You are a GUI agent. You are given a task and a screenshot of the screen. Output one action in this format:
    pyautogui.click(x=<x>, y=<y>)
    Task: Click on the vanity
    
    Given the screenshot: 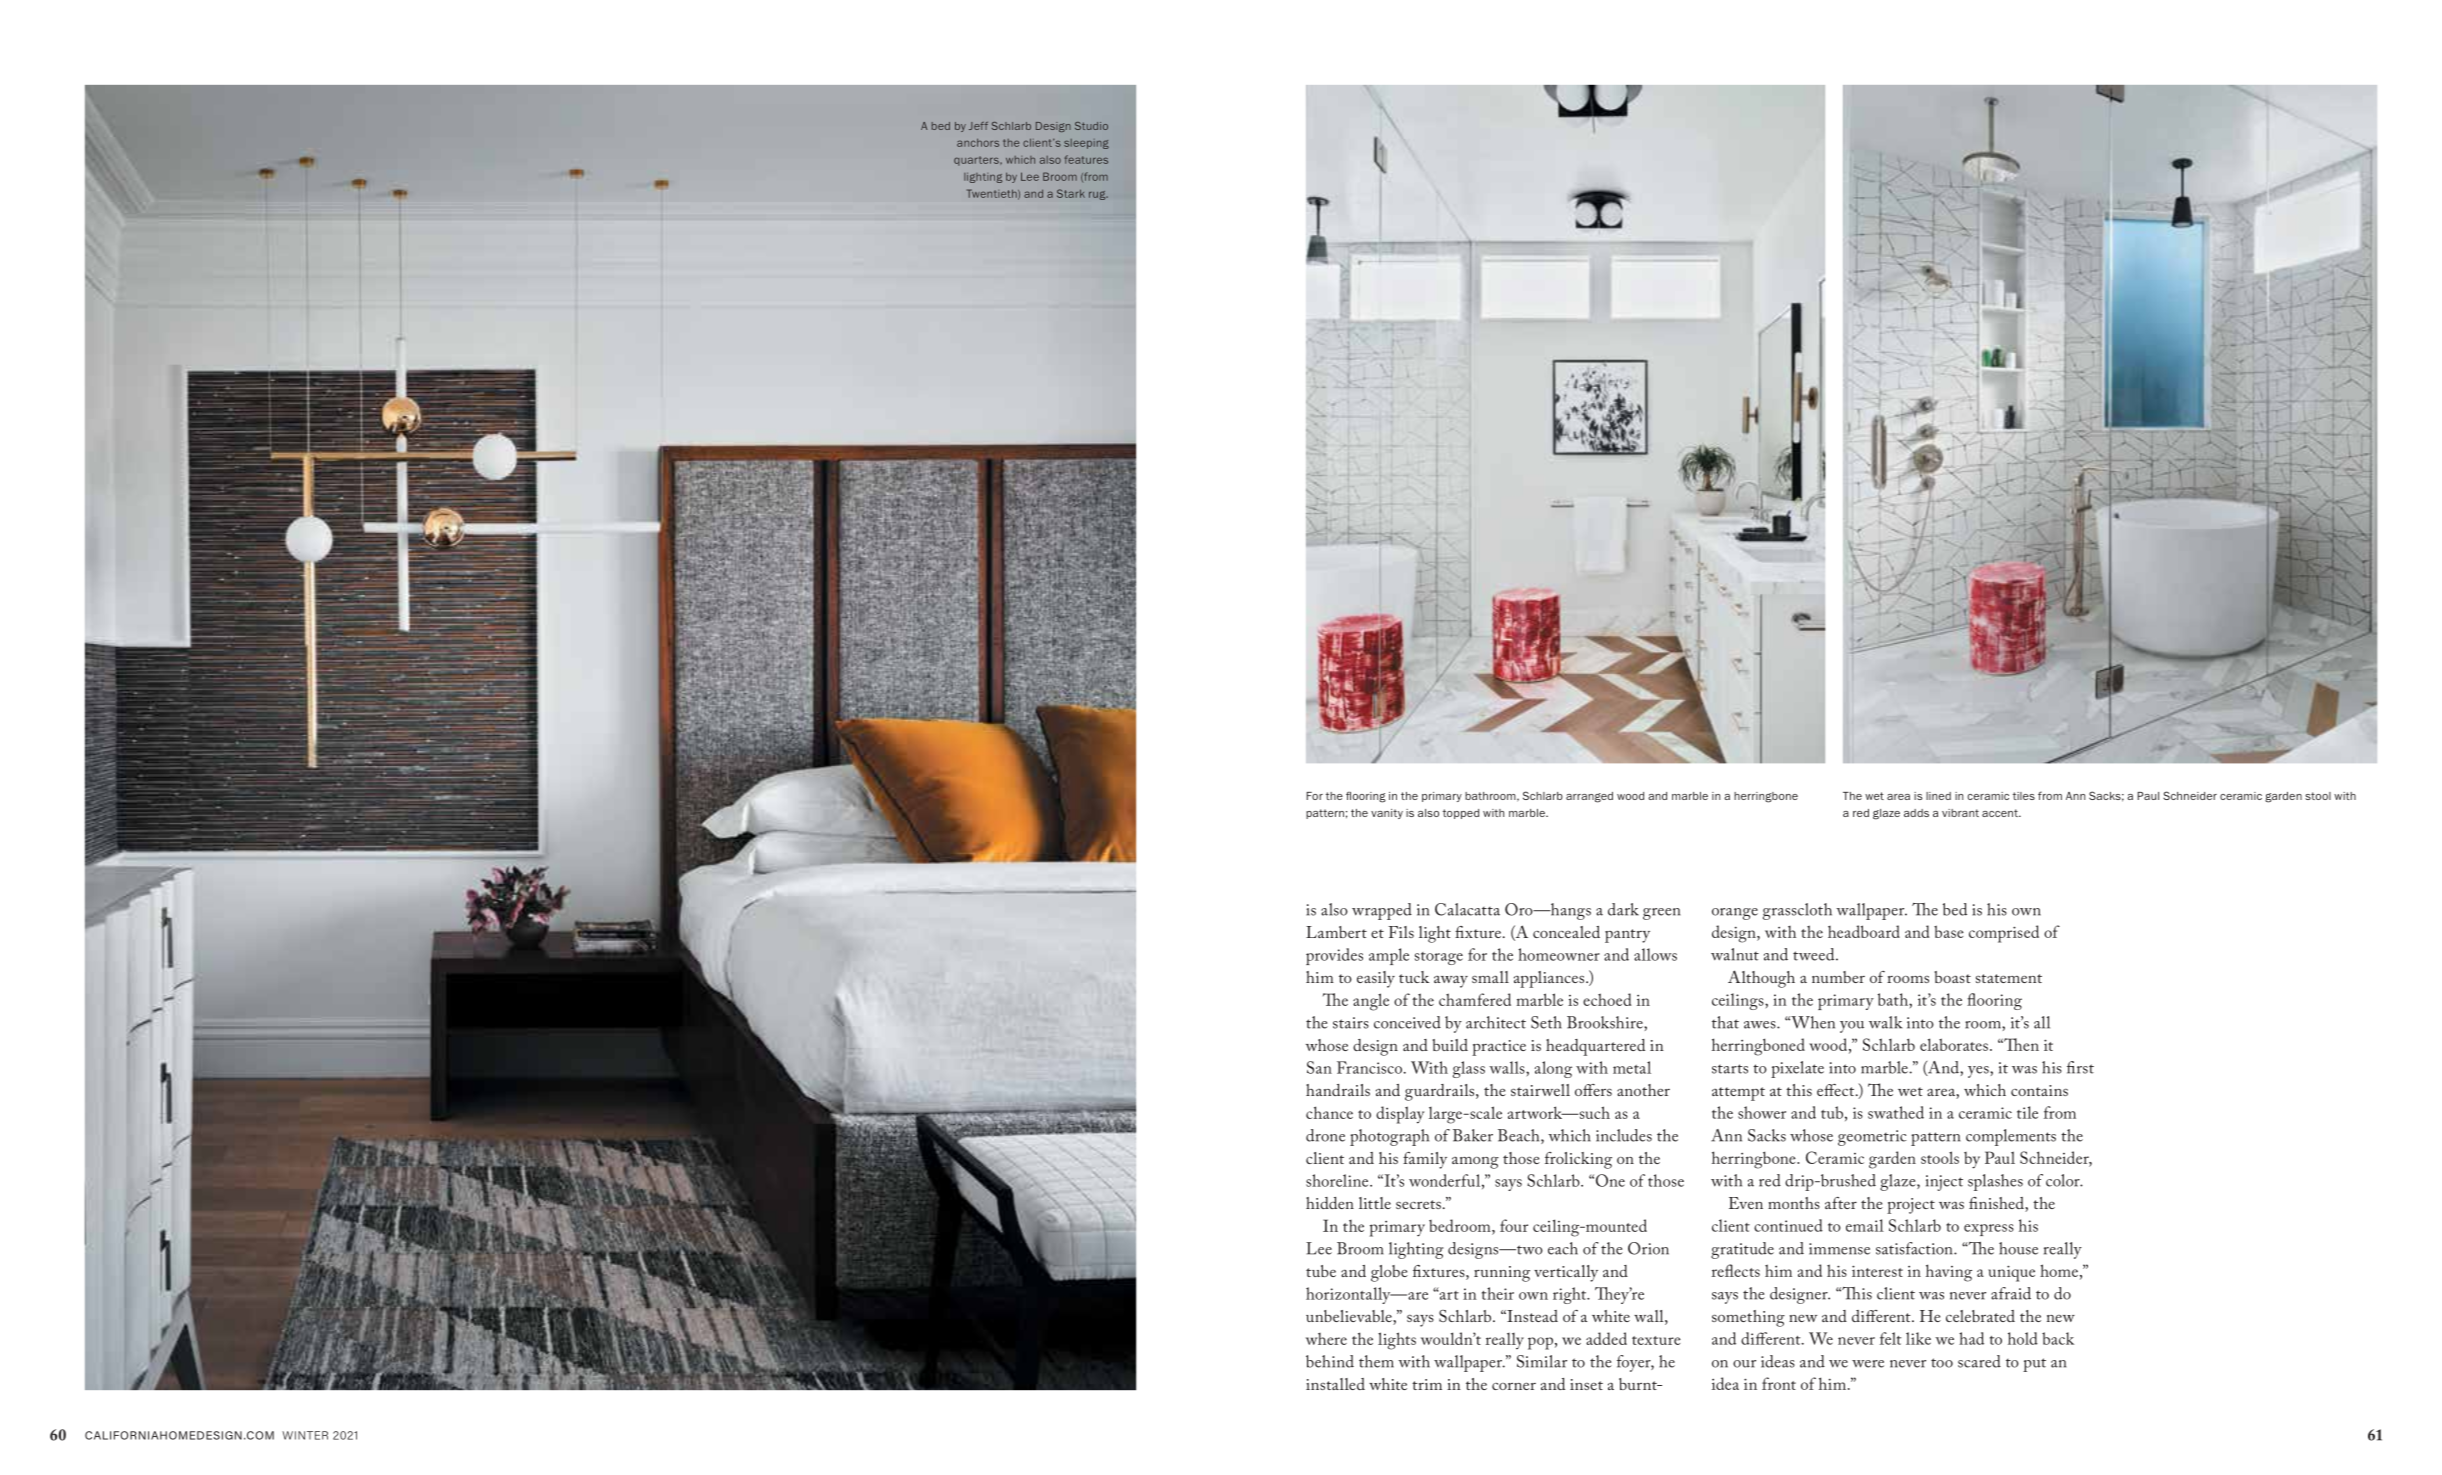 What is the action you would take?
    pyautogui.click(x=1387, y=814)
